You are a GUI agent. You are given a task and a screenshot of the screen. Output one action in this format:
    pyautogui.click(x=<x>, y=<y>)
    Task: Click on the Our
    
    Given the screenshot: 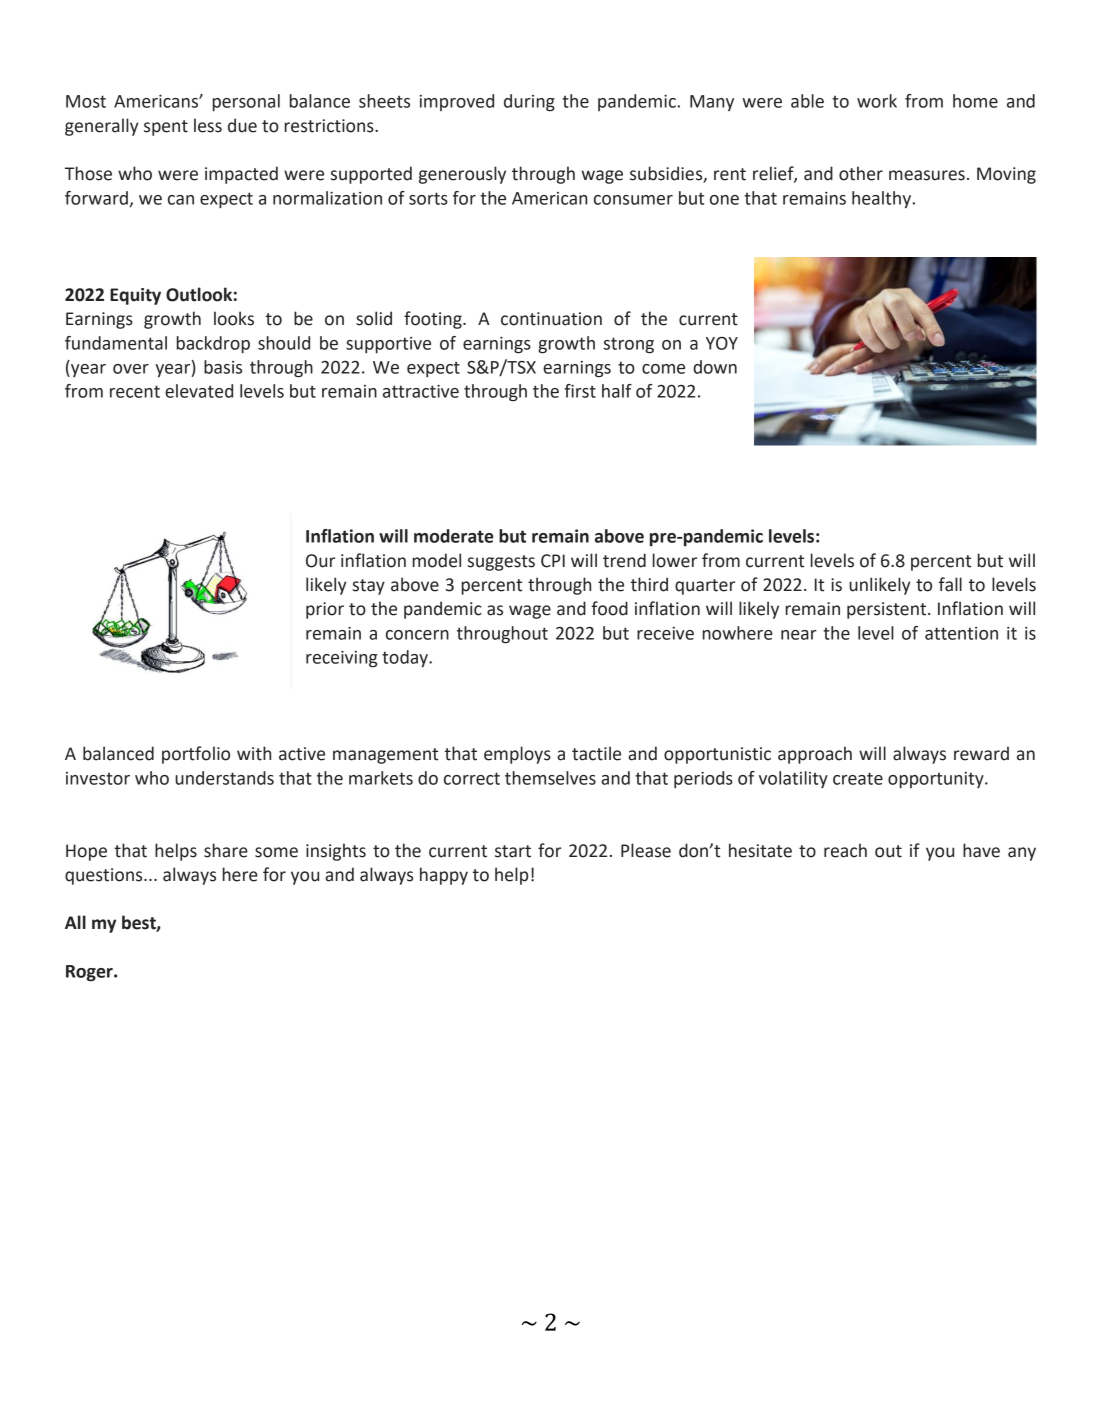 What is the action you would take?
    pyautogui.click(x=320, y=561)
